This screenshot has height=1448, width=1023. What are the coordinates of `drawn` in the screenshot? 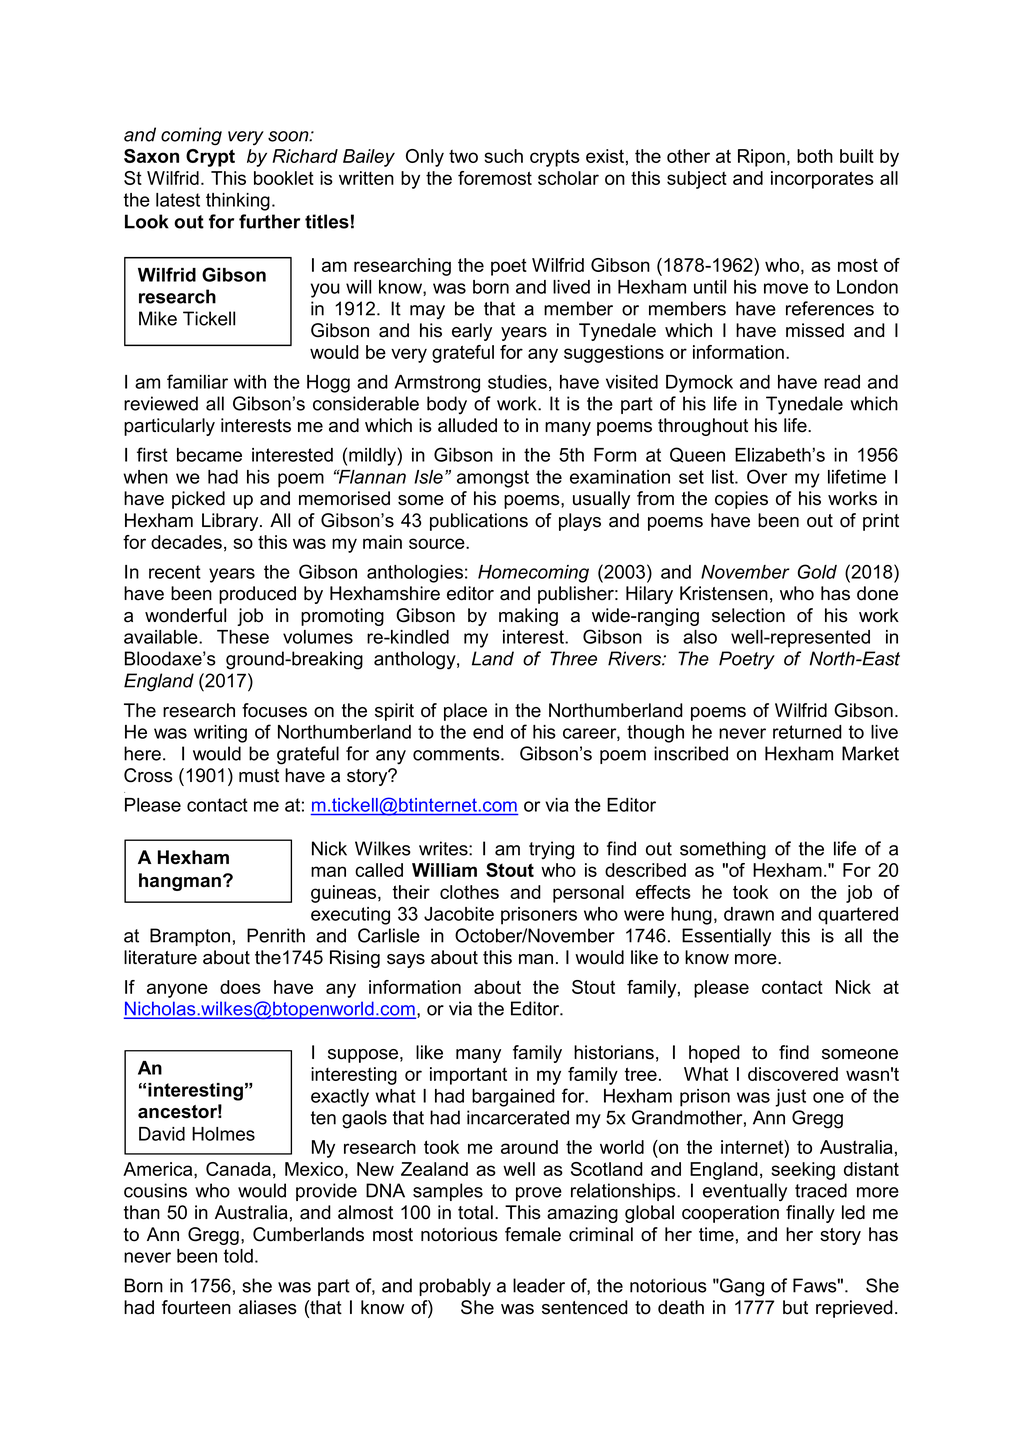 It's located at (749, 914).
